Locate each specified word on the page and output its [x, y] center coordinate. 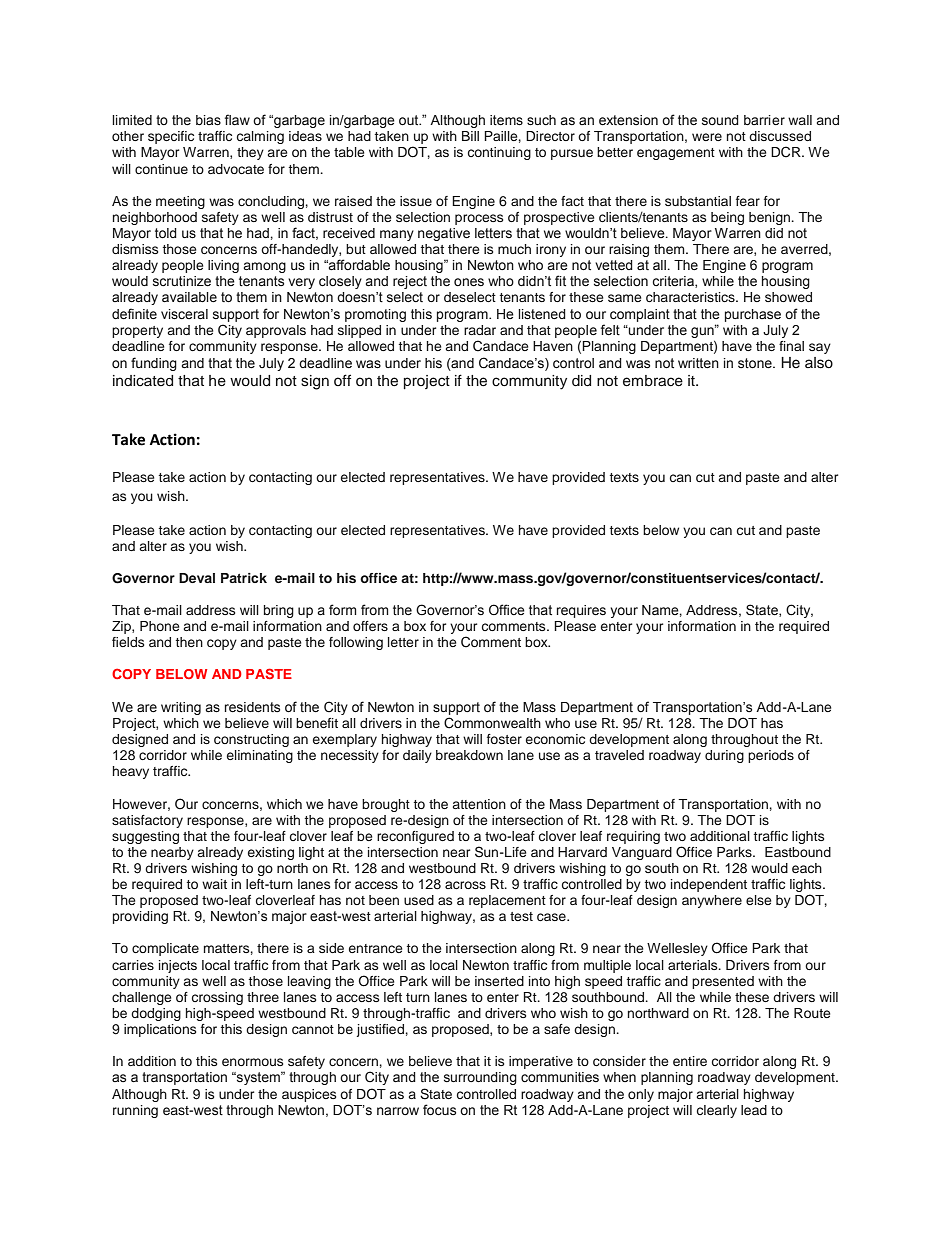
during [724, 756]
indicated [143, 380]
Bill [470, 136]
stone [756, 363]
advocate [236, 169]
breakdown [469, 755]
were [707, 137]
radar [480, 330]
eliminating [260, 756]
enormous [252, 1062]
